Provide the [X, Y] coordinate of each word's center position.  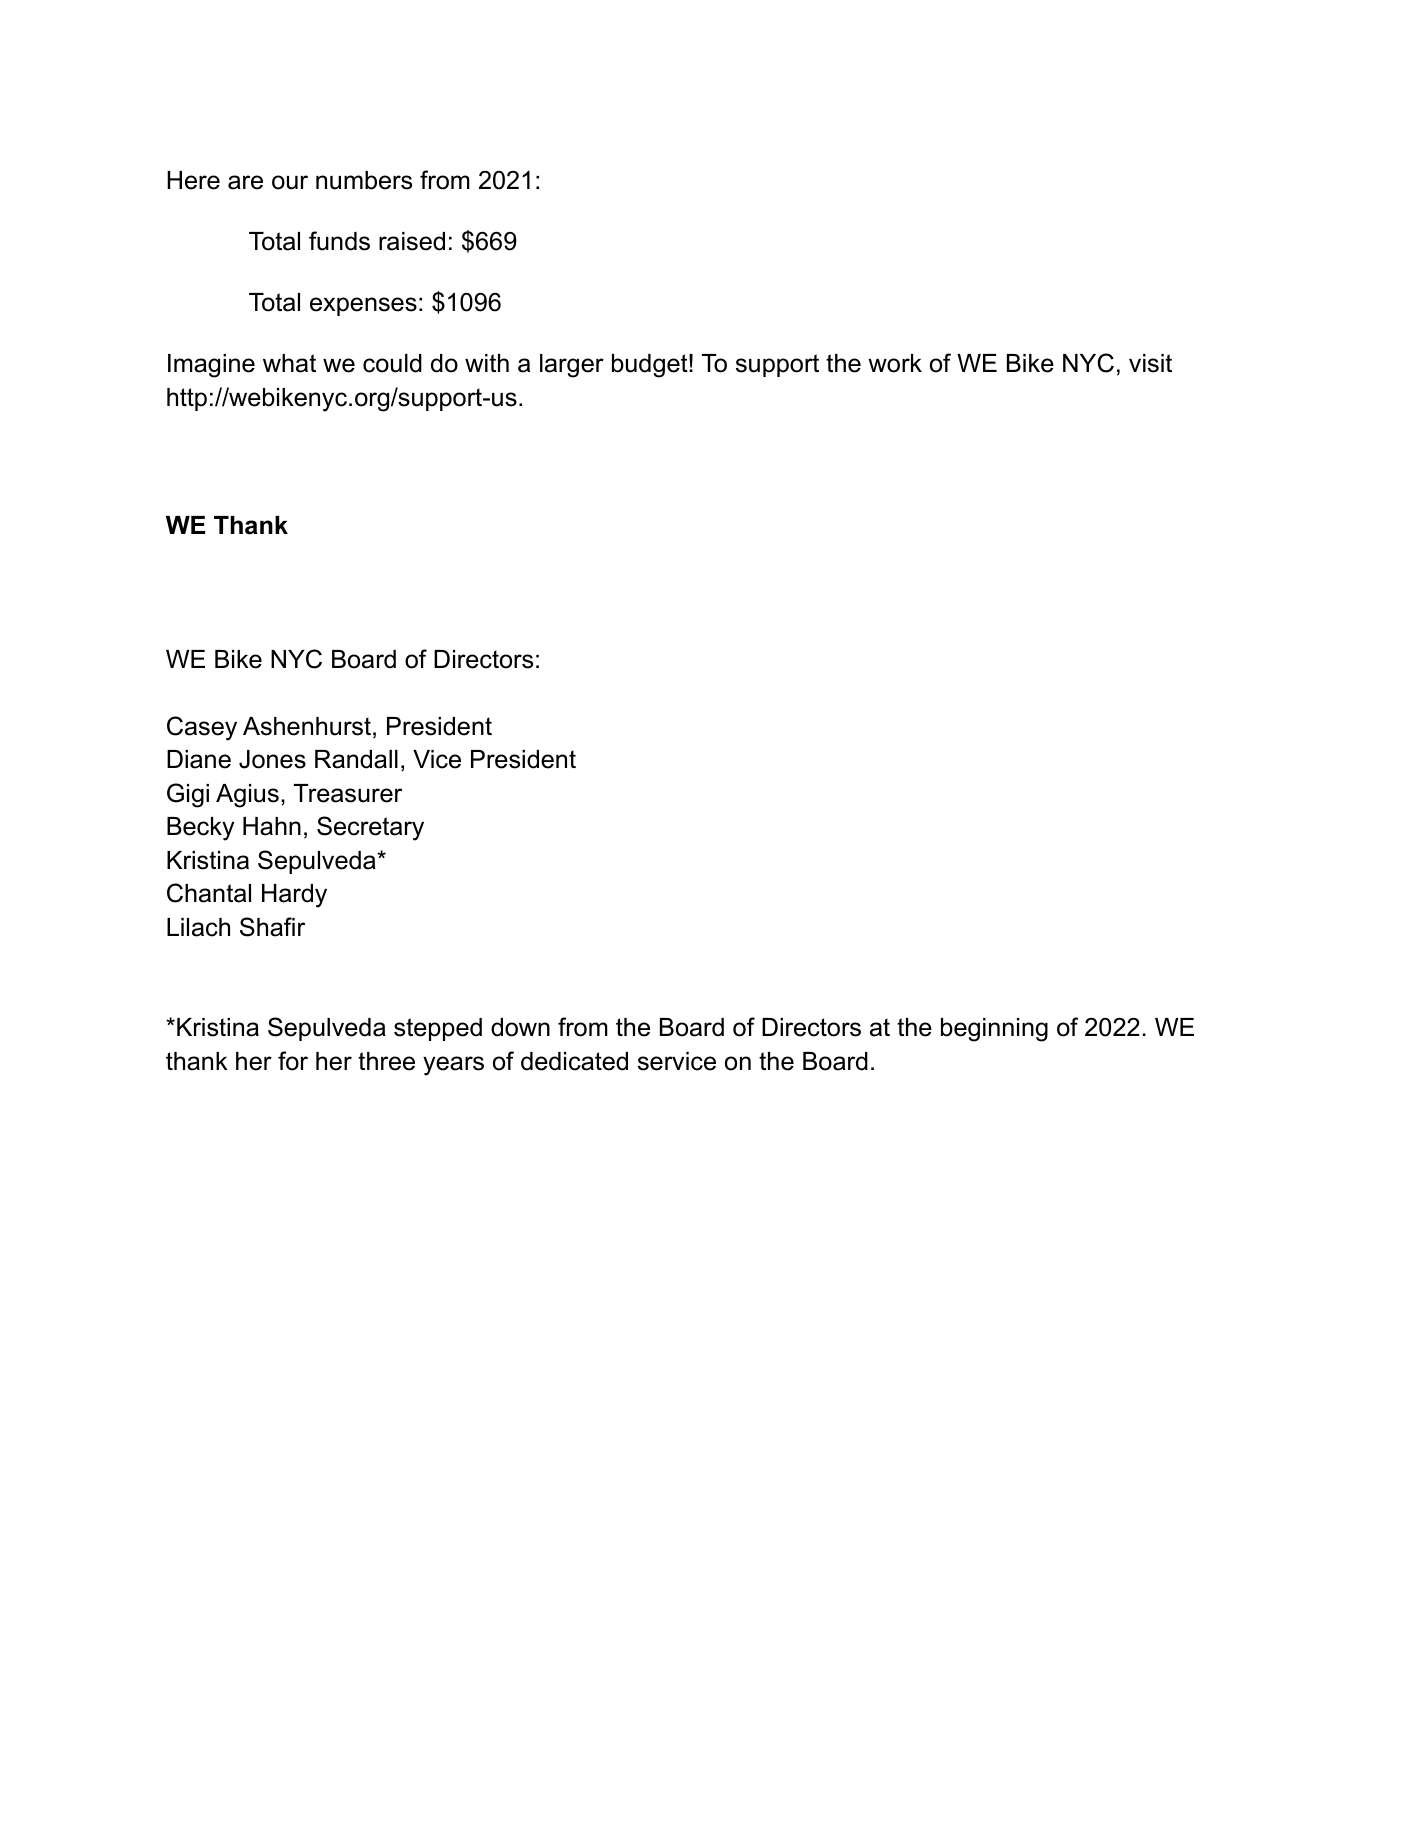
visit [1150, 363]
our [290, 182]
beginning [994, 1030]
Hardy [294, 896]
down [520, 1027]
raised [412, 241]
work [895, 363]
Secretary [370, 828]
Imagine [211, 366]
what [289, 363]
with [487, 363]
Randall [356, 759]
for [293, 1061]
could [392, 363]
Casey [202, 728]
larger [572, 366]
